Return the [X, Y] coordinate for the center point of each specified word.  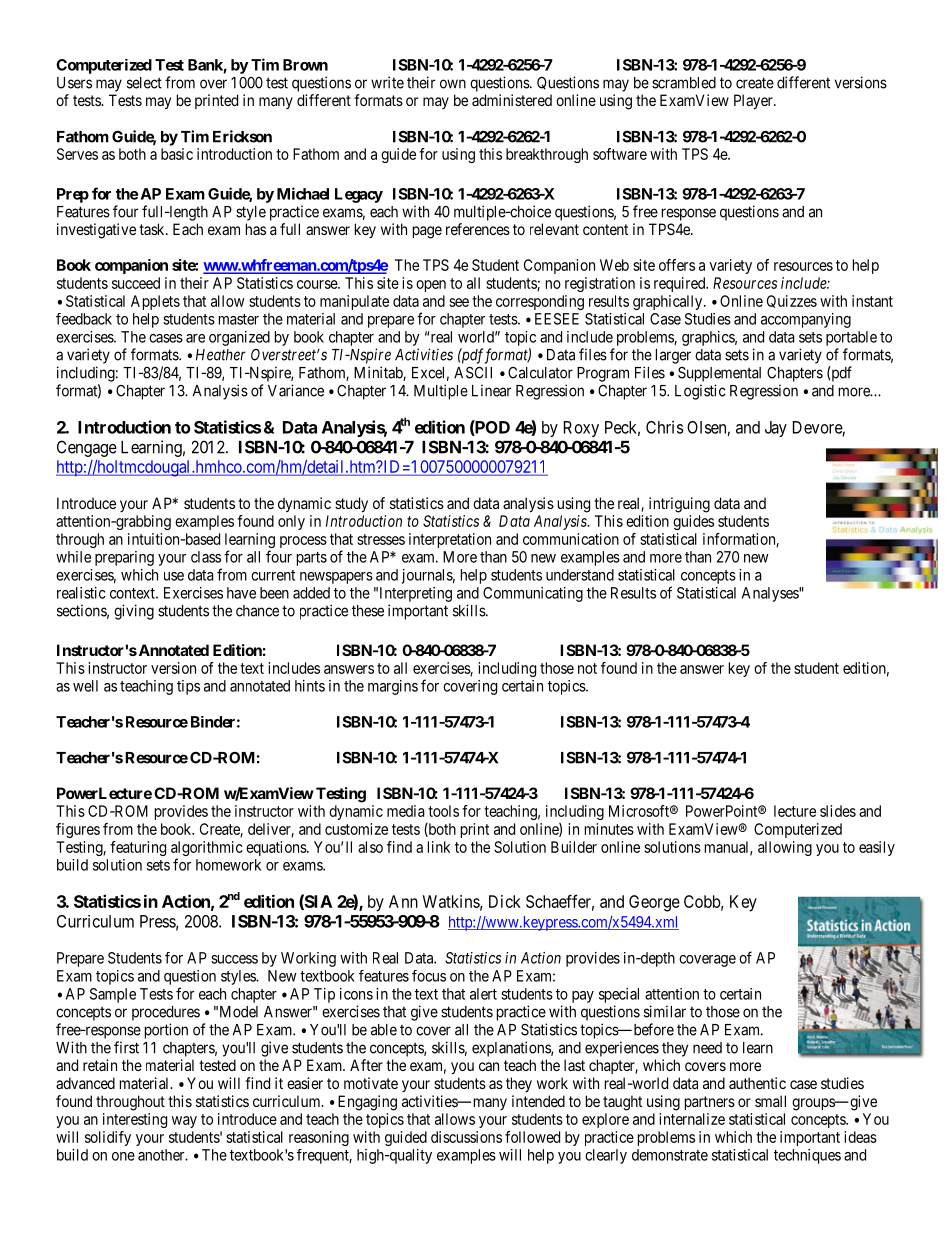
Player [754, 102]
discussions [466, 1137]
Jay [776, 429]
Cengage [87, 448]
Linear [491, 390]
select [144, 83]
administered [512, 100]
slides [838, 811]
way [184, 1122]
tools [443, 811]
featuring [138, 848]
